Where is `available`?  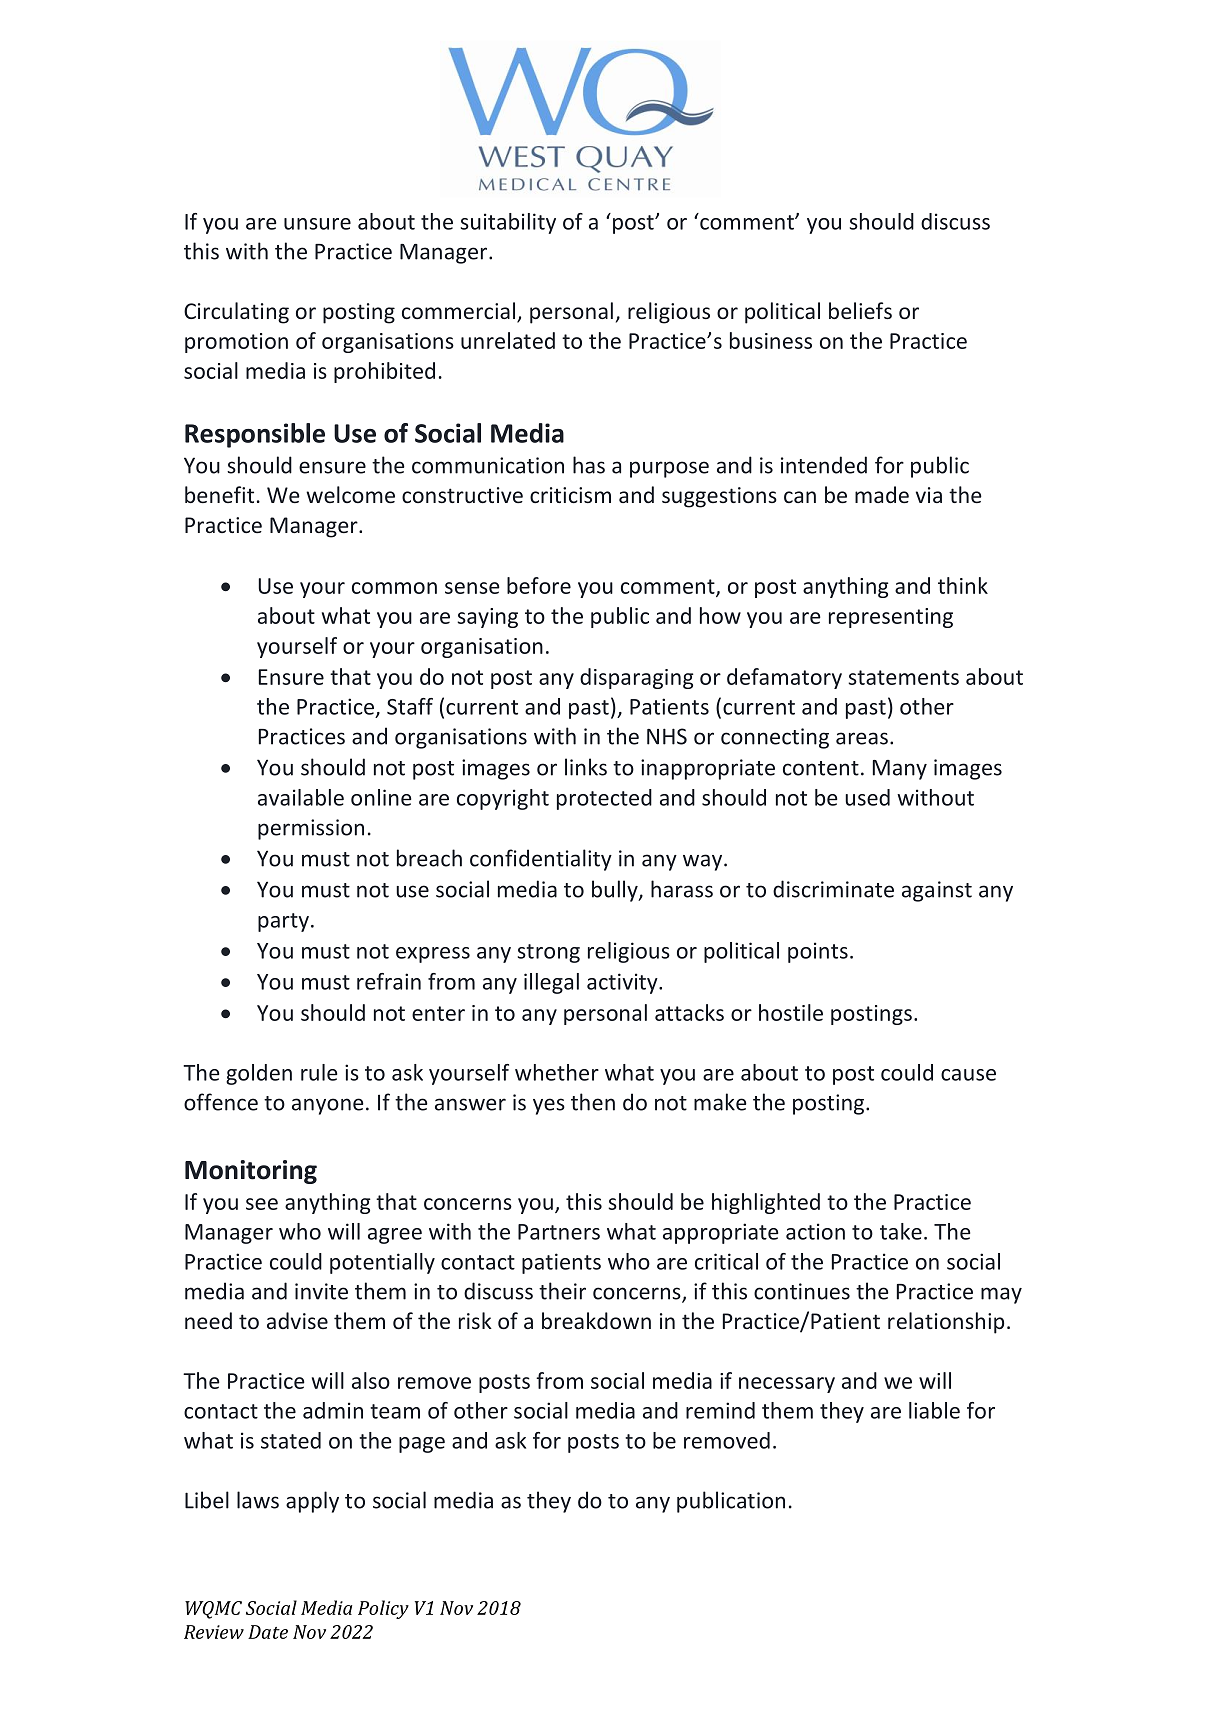 available is located at coordinates (301, 797).
